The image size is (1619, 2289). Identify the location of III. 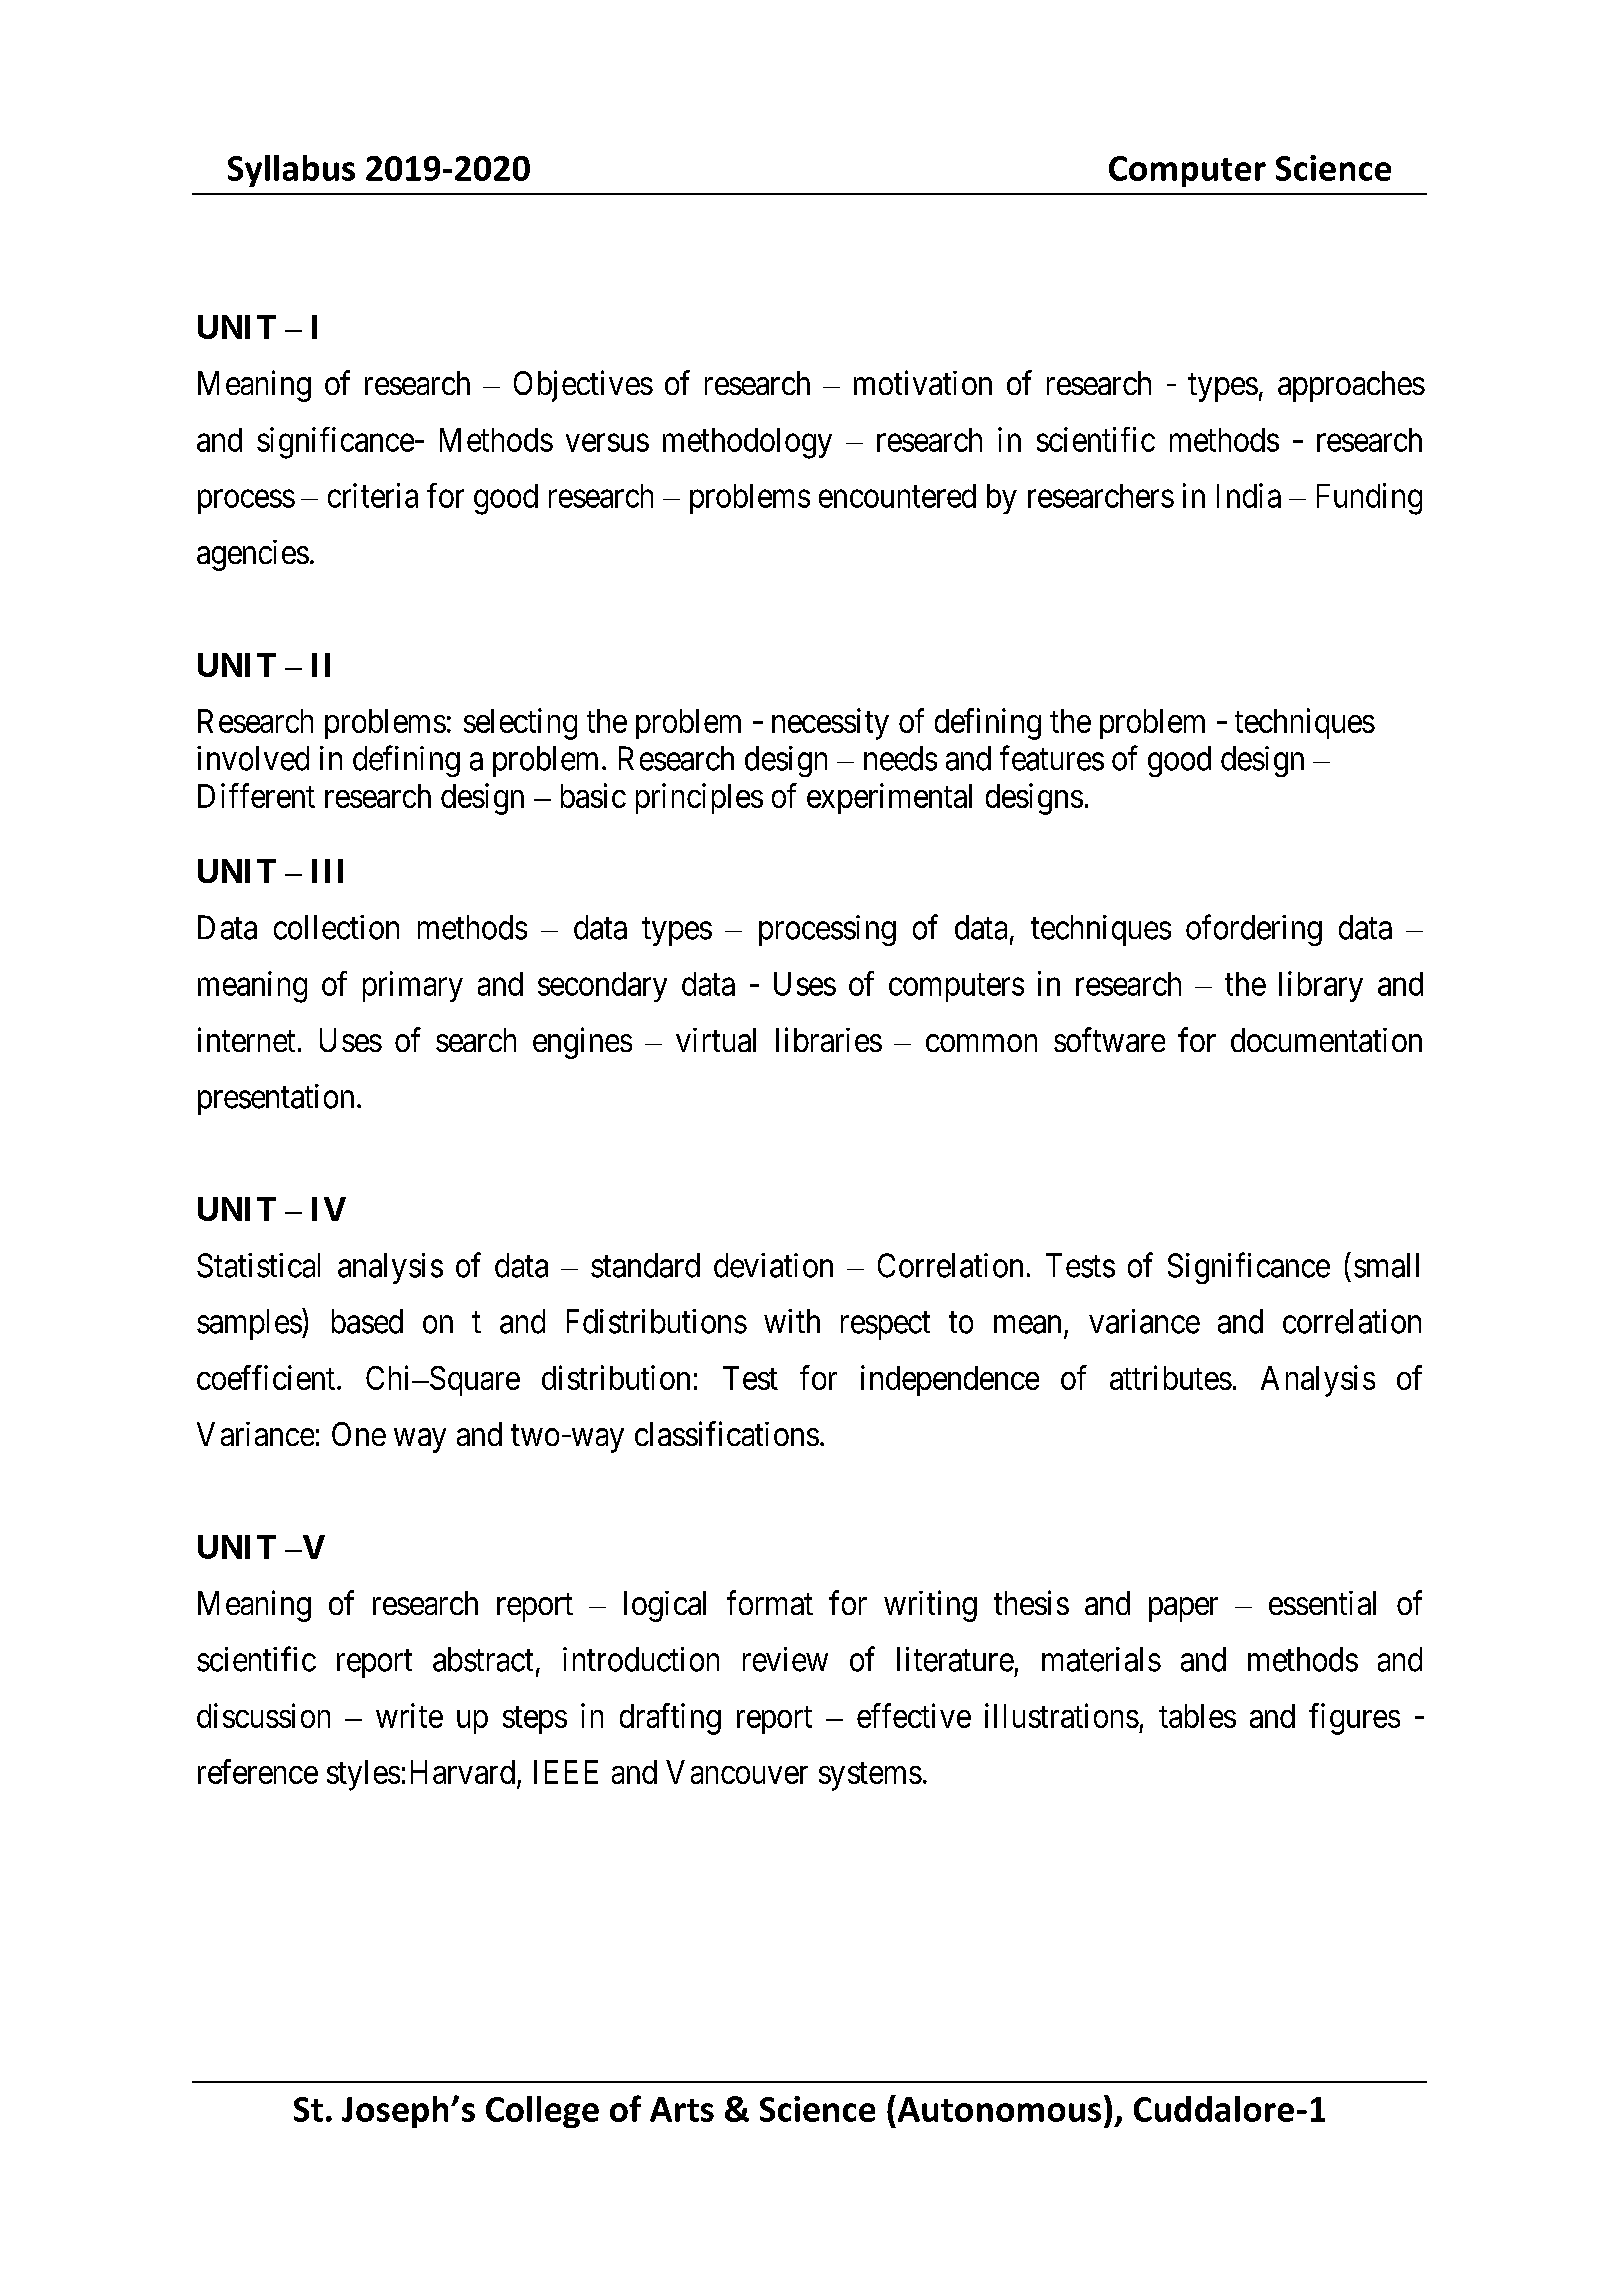
(327, 871).
